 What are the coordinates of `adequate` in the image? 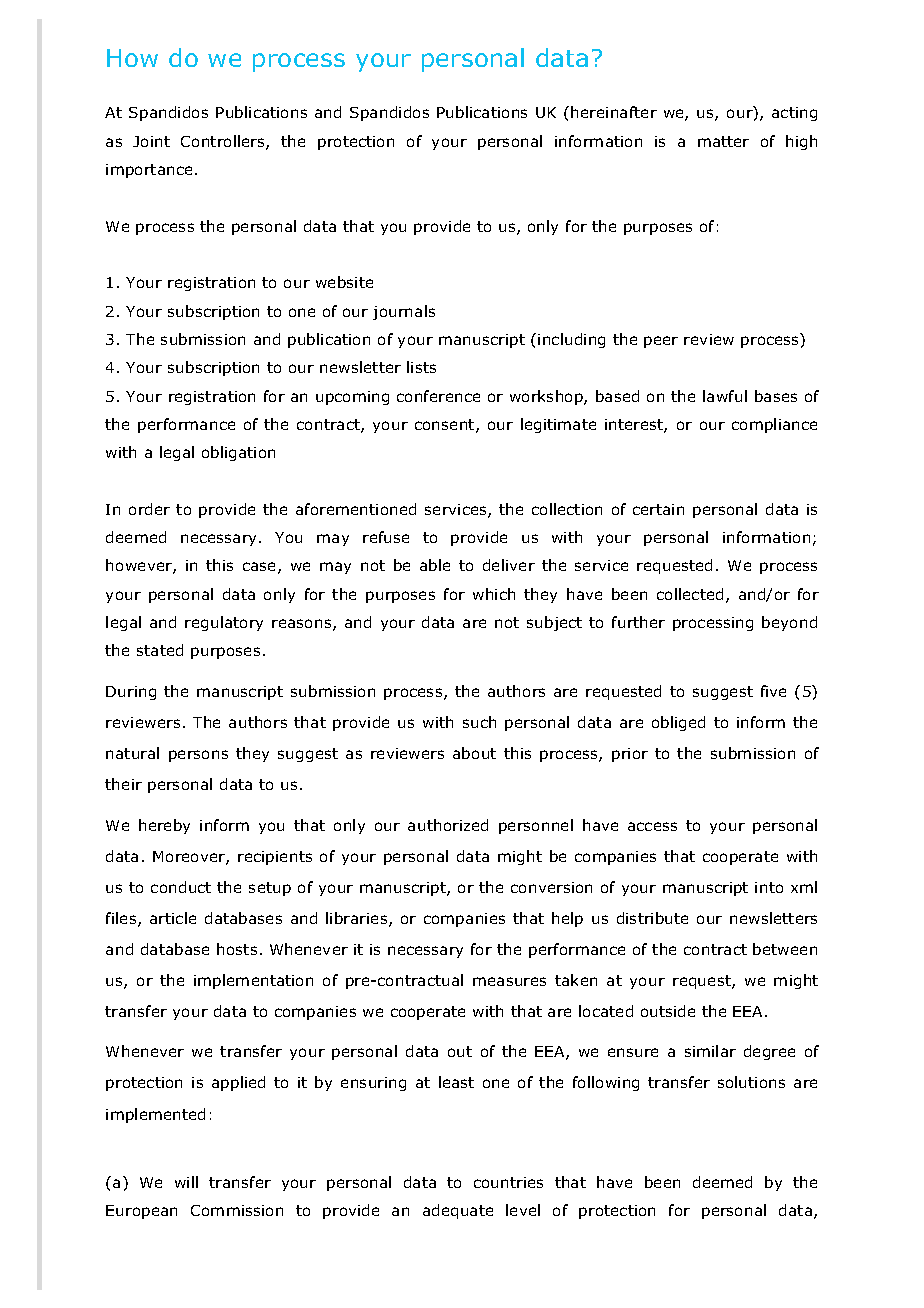 It's located at (458, 1211).
